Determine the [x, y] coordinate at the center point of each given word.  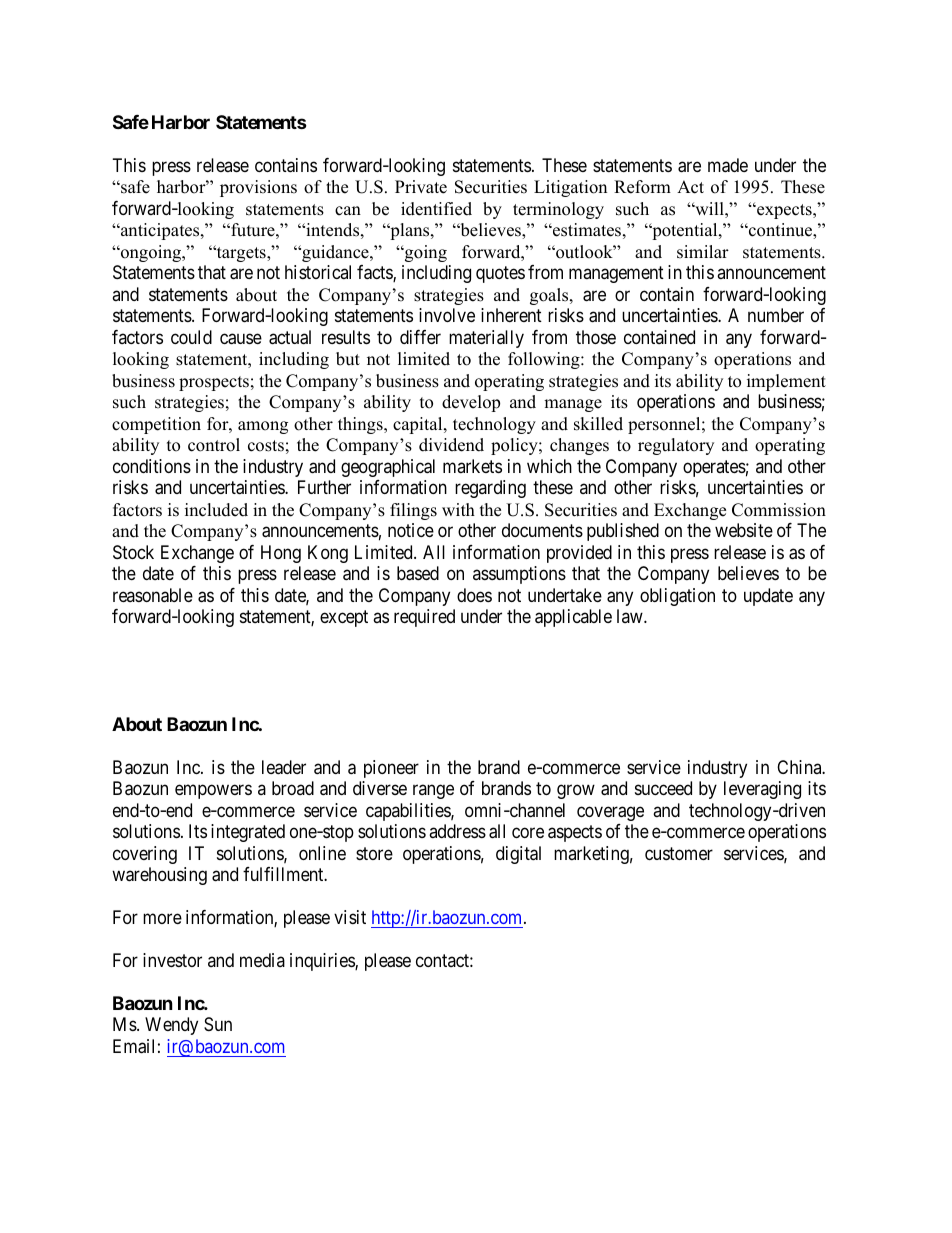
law [631, 616]
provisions [258, 188]
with [458, 509]
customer [679, 853]
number [776, 315]
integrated [248, 833]
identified [436, 209]
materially [486, 339]
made [728, 165]
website [744, 530]
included [216, 510]
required [424, 618]
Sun [218, 1024]
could [191, 337]
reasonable [153, 595]
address [457, 831]
